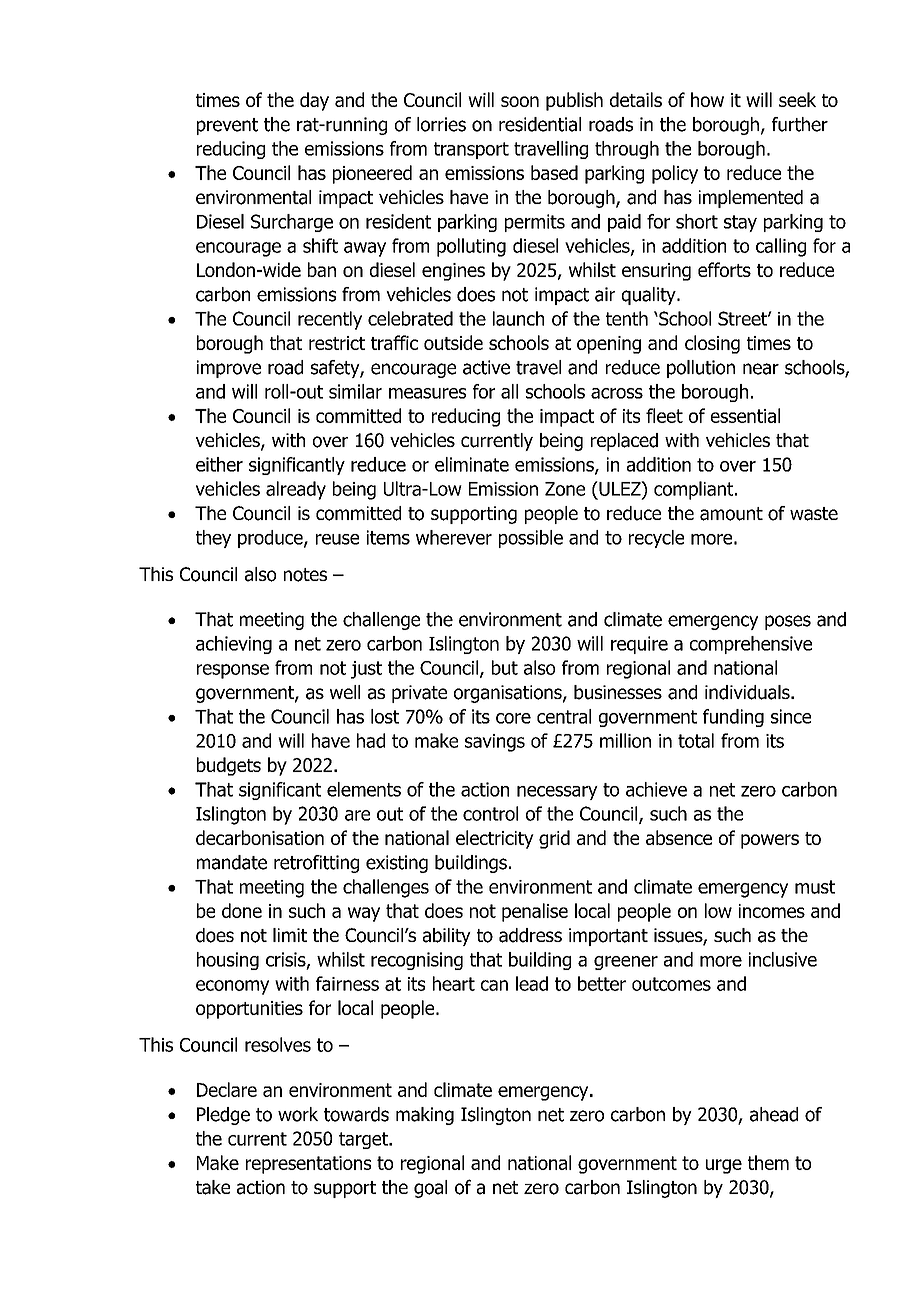 The image size is (924, 1308). Describe the element at coordinates (520, 101) in the screenshot. I see `soon` at that location.
